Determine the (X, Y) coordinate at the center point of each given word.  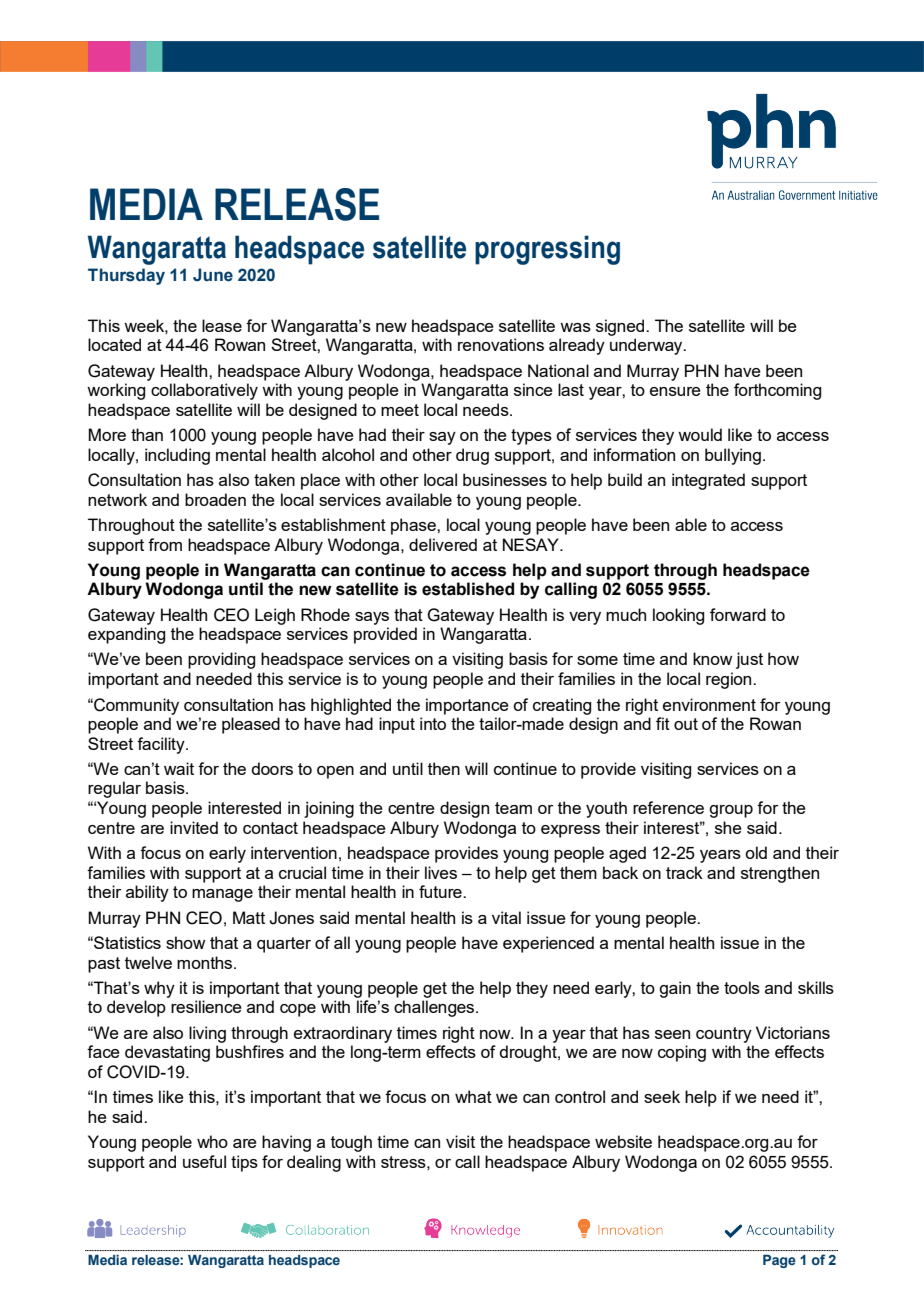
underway (647, 346)
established (468, 589)
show (185, 942)
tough (351, 1143)
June (213, 275)
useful (204, 1161)
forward (738, 614)
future (441, 891)
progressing (547, 250)
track (684, 872)
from (165, 544)
